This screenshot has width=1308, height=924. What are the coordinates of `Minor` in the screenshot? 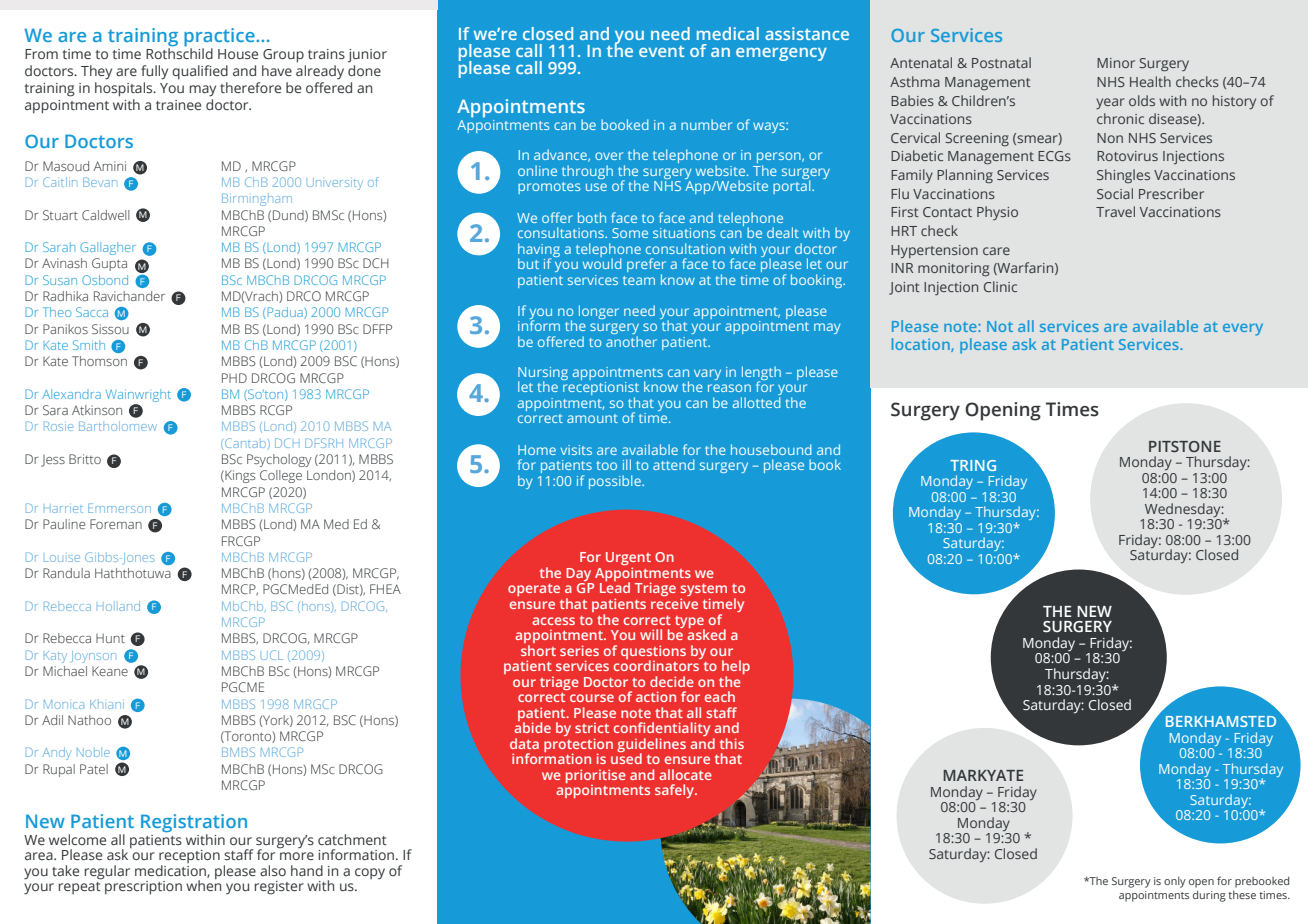 It's located at (1116, 63).
